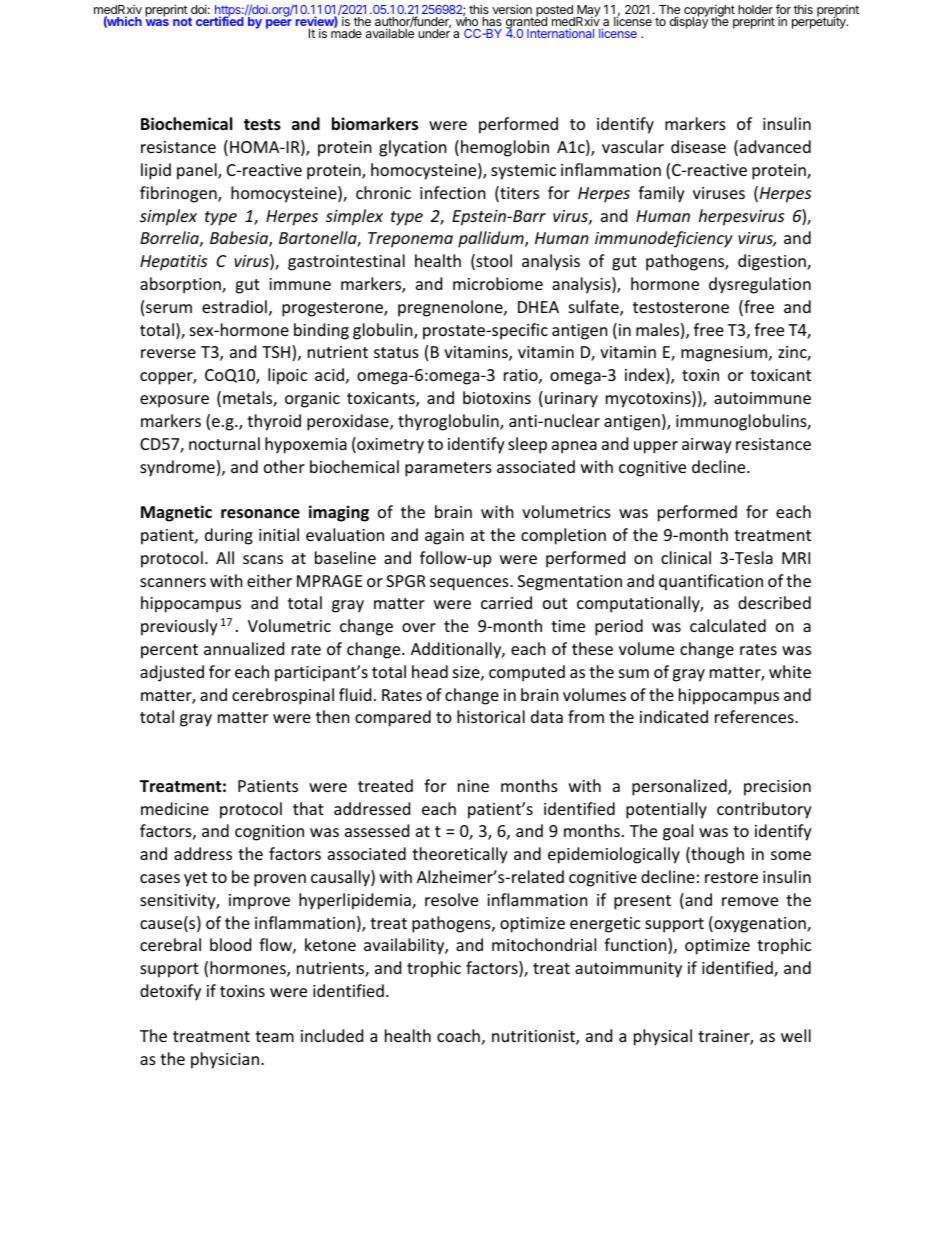 The height and width of the page is (1233, 952). I want to click on team, so click(274, 1036).
